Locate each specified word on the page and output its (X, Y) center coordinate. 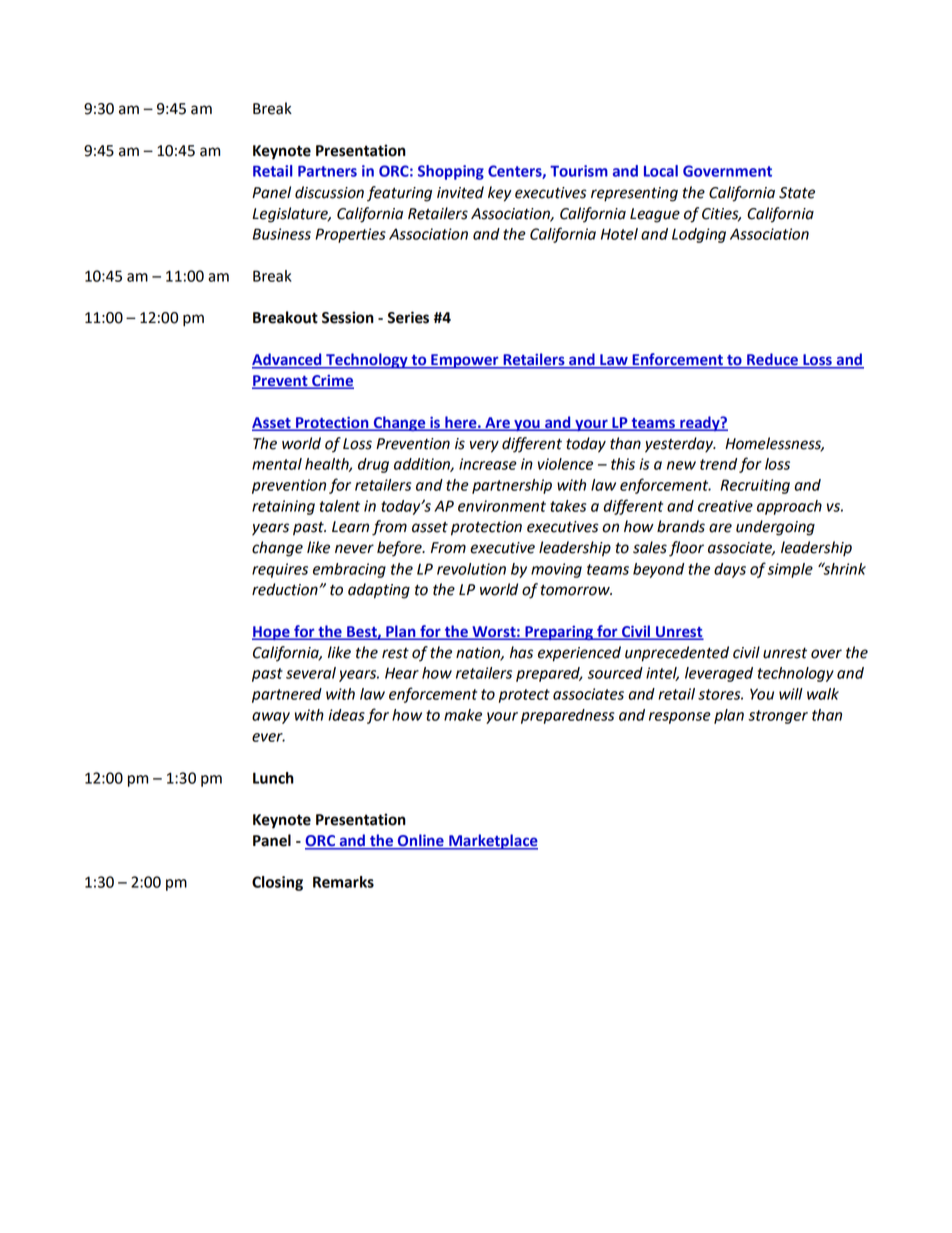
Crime (332, 381)
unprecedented (677, 654)
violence (565, 464)
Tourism (579, 171)
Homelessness (774, 444)
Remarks (343, 882)
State (797, 193)
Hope (272, 633)
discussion (329, 192)
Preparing (559, 633)
